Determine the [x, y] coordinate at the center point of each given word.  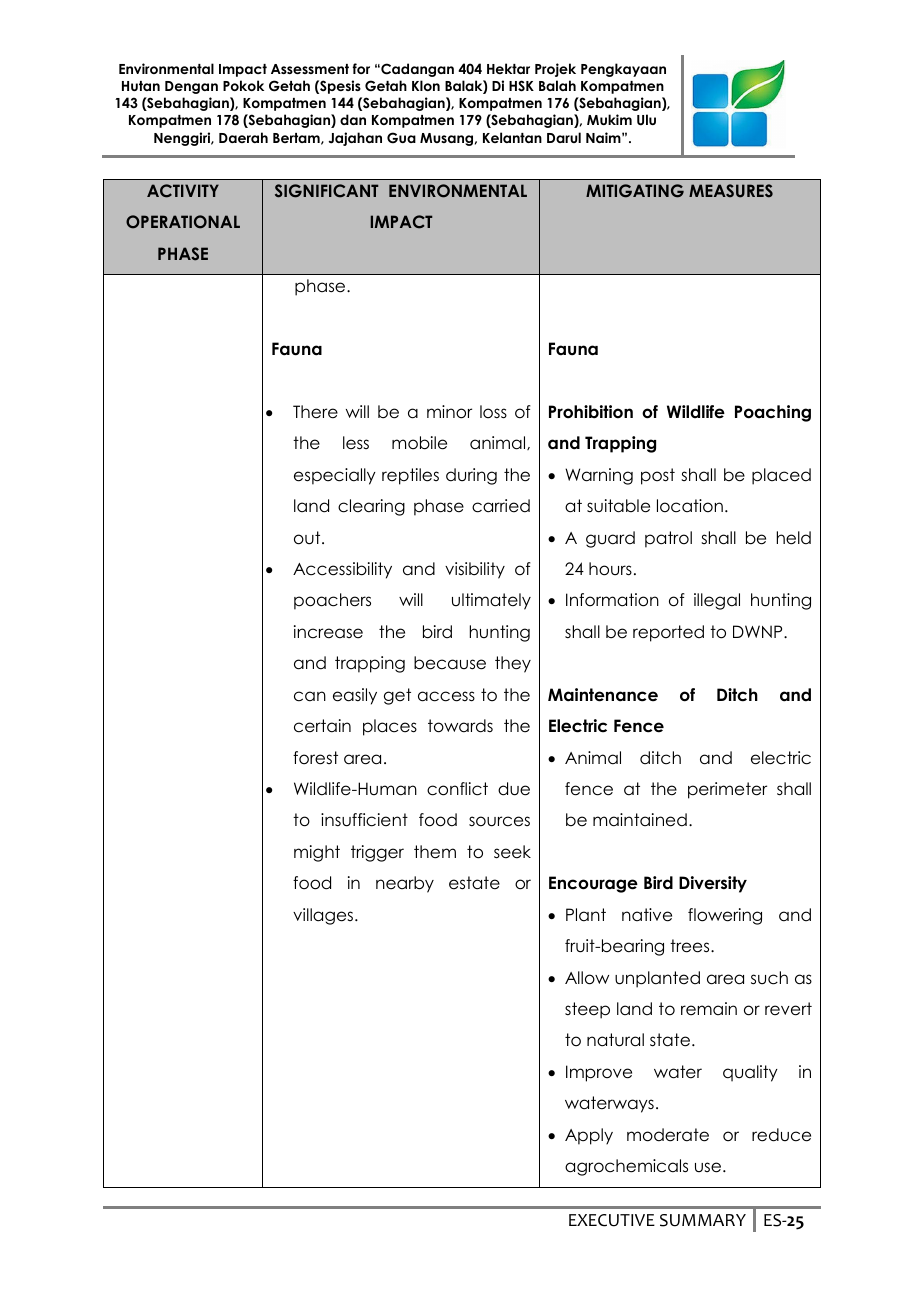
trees [691, 946]
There [315, 412]
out [308, 538]
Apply [589, 1136]
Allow [587, 978]
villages [324, 916]
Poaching [773, 413]
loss [493, 412]
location [690, 506]
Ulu [646, 120]
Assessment [310, 69]
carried [501, 506]
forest [315, 758]
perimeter [727, 790]
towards [460, 726]
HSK [521, 86]
